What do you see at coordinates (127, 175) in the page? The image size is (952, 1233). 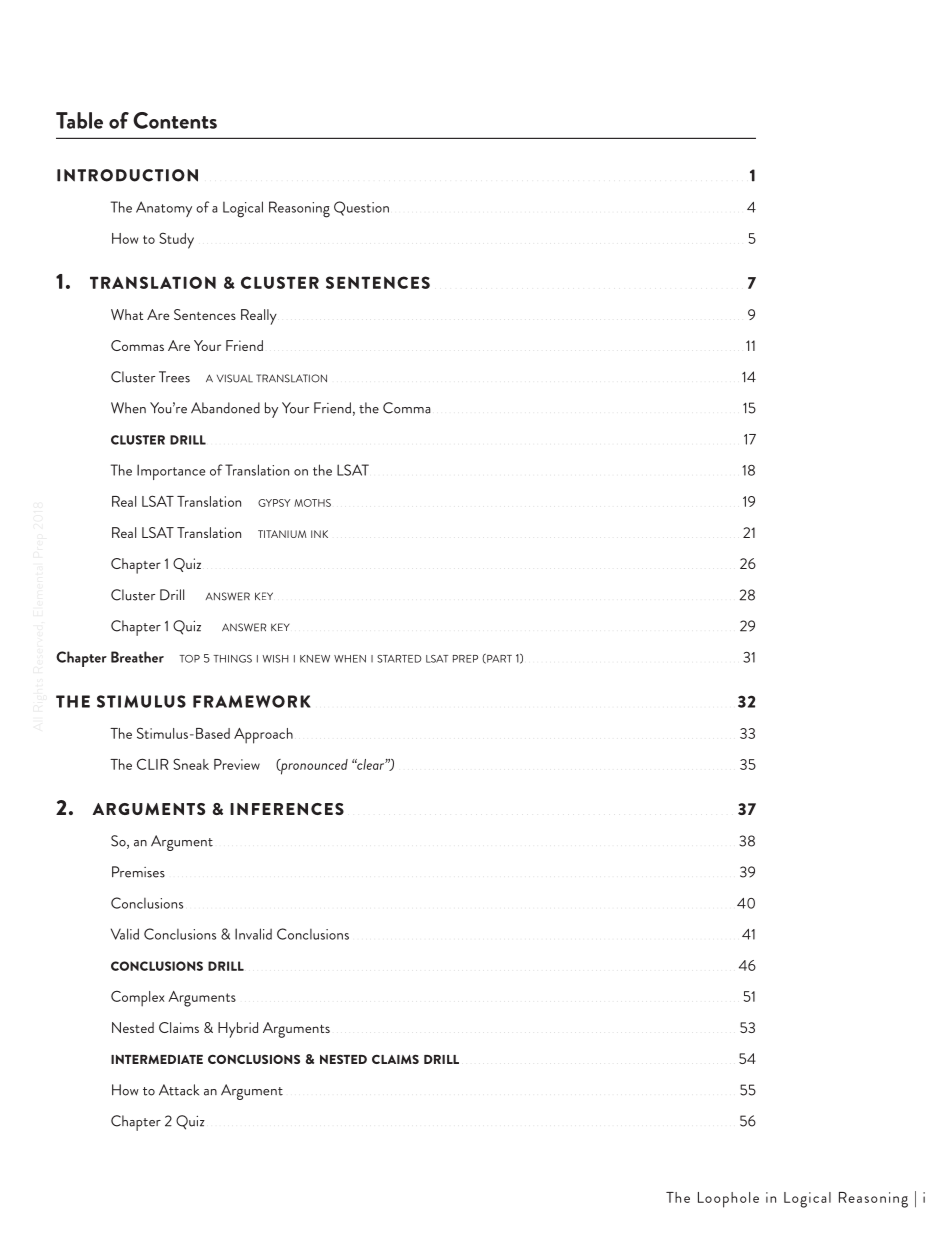 I see `INTRODUCTION` at bounding box center [127, 175].
